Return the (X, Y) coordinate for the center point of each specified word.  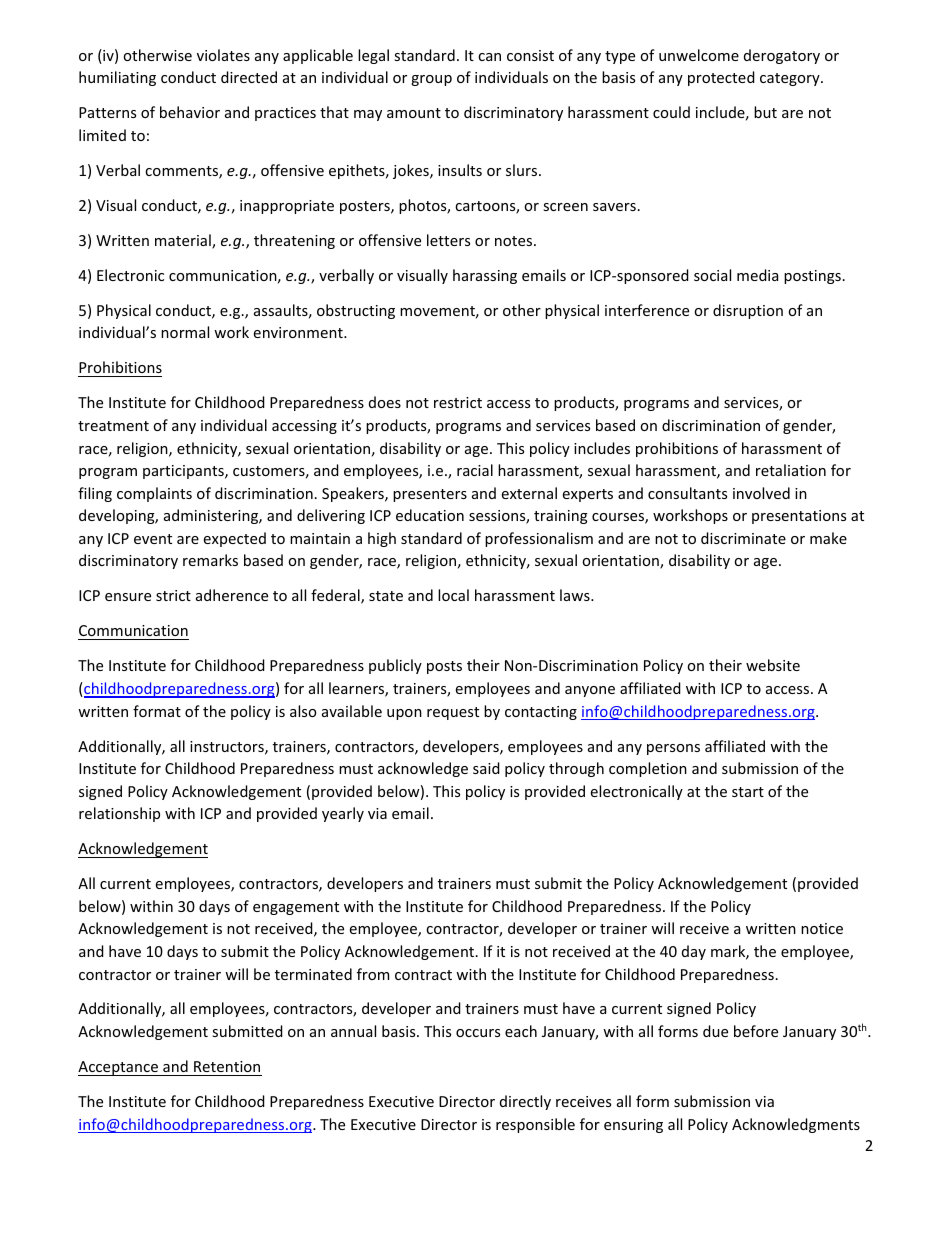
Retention (227, 1066)
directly (525, 1102)
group (431, 80)
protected (721, 78)
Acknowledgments (796, 1125)
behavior (190, 112)
